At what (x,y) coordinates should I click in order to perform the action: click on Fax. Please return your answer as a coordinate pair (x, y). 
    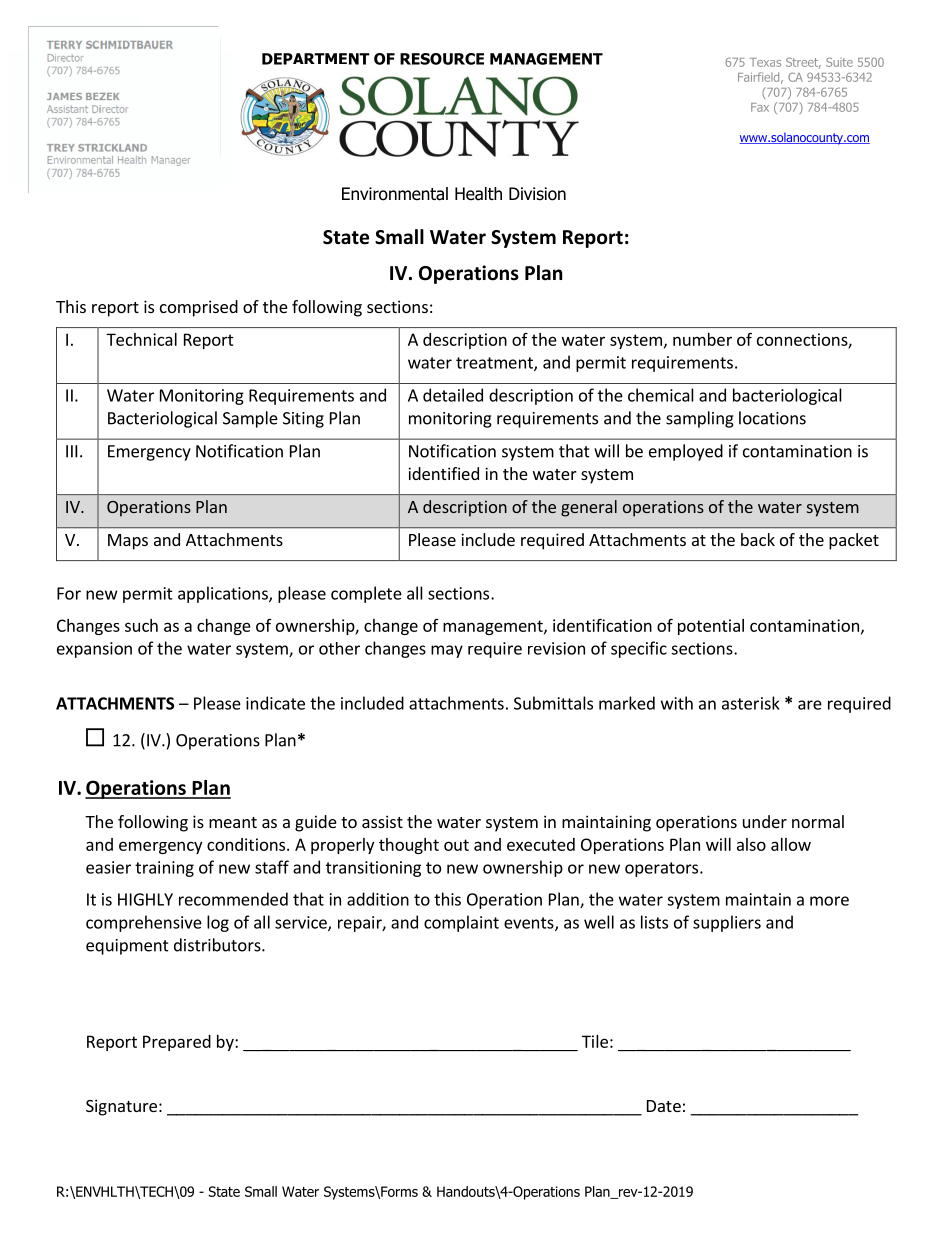
    Looking at the image, I should click on (760, 107).
